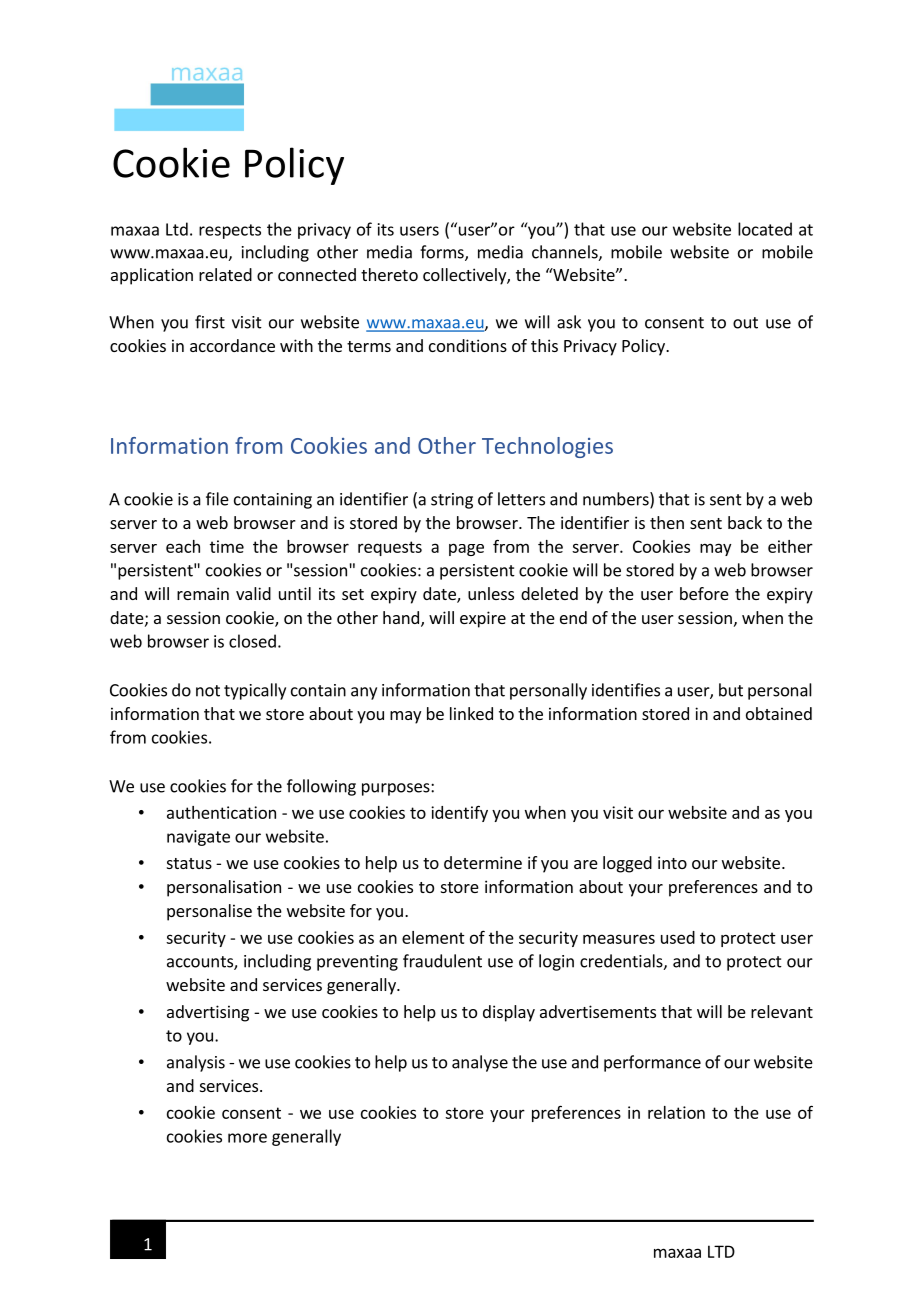 Image resolution: width=924 pixels, height=1308 pixels. What do you see at coordinates (676, 1112) in the image?
I see `relation` at bounding box center [676, 1112].
